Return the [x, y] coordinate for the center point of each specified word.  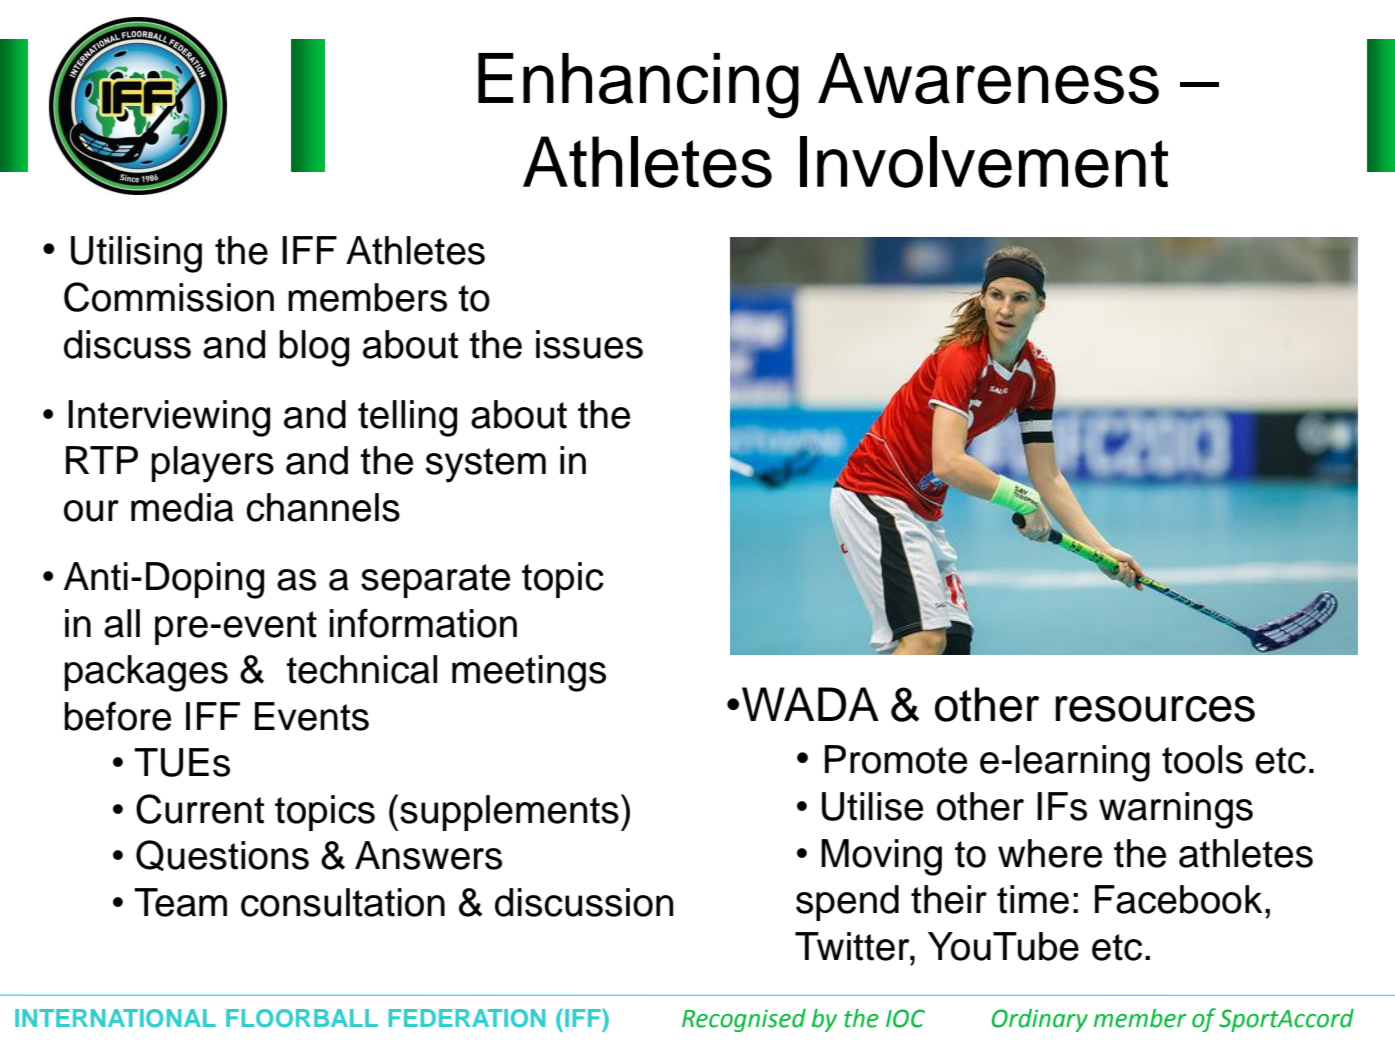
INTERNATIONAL [115, 1018]
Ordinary [1040, 1020]
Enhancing [638, 86]
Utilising [136, 254]
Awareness [988, 78]
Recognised [744, 1020]
